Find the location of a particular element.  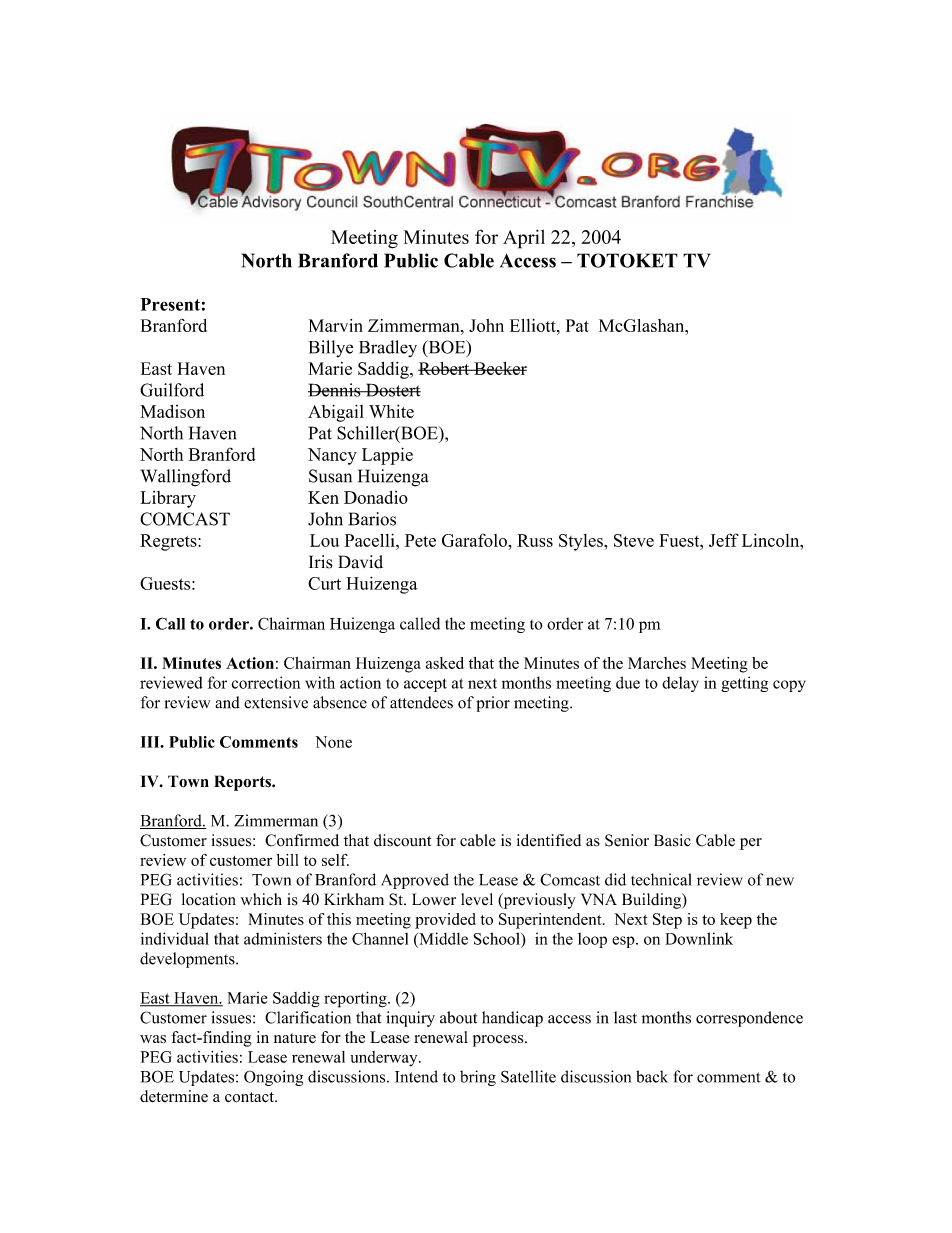

contact is located at coordinates (250, 1097).
